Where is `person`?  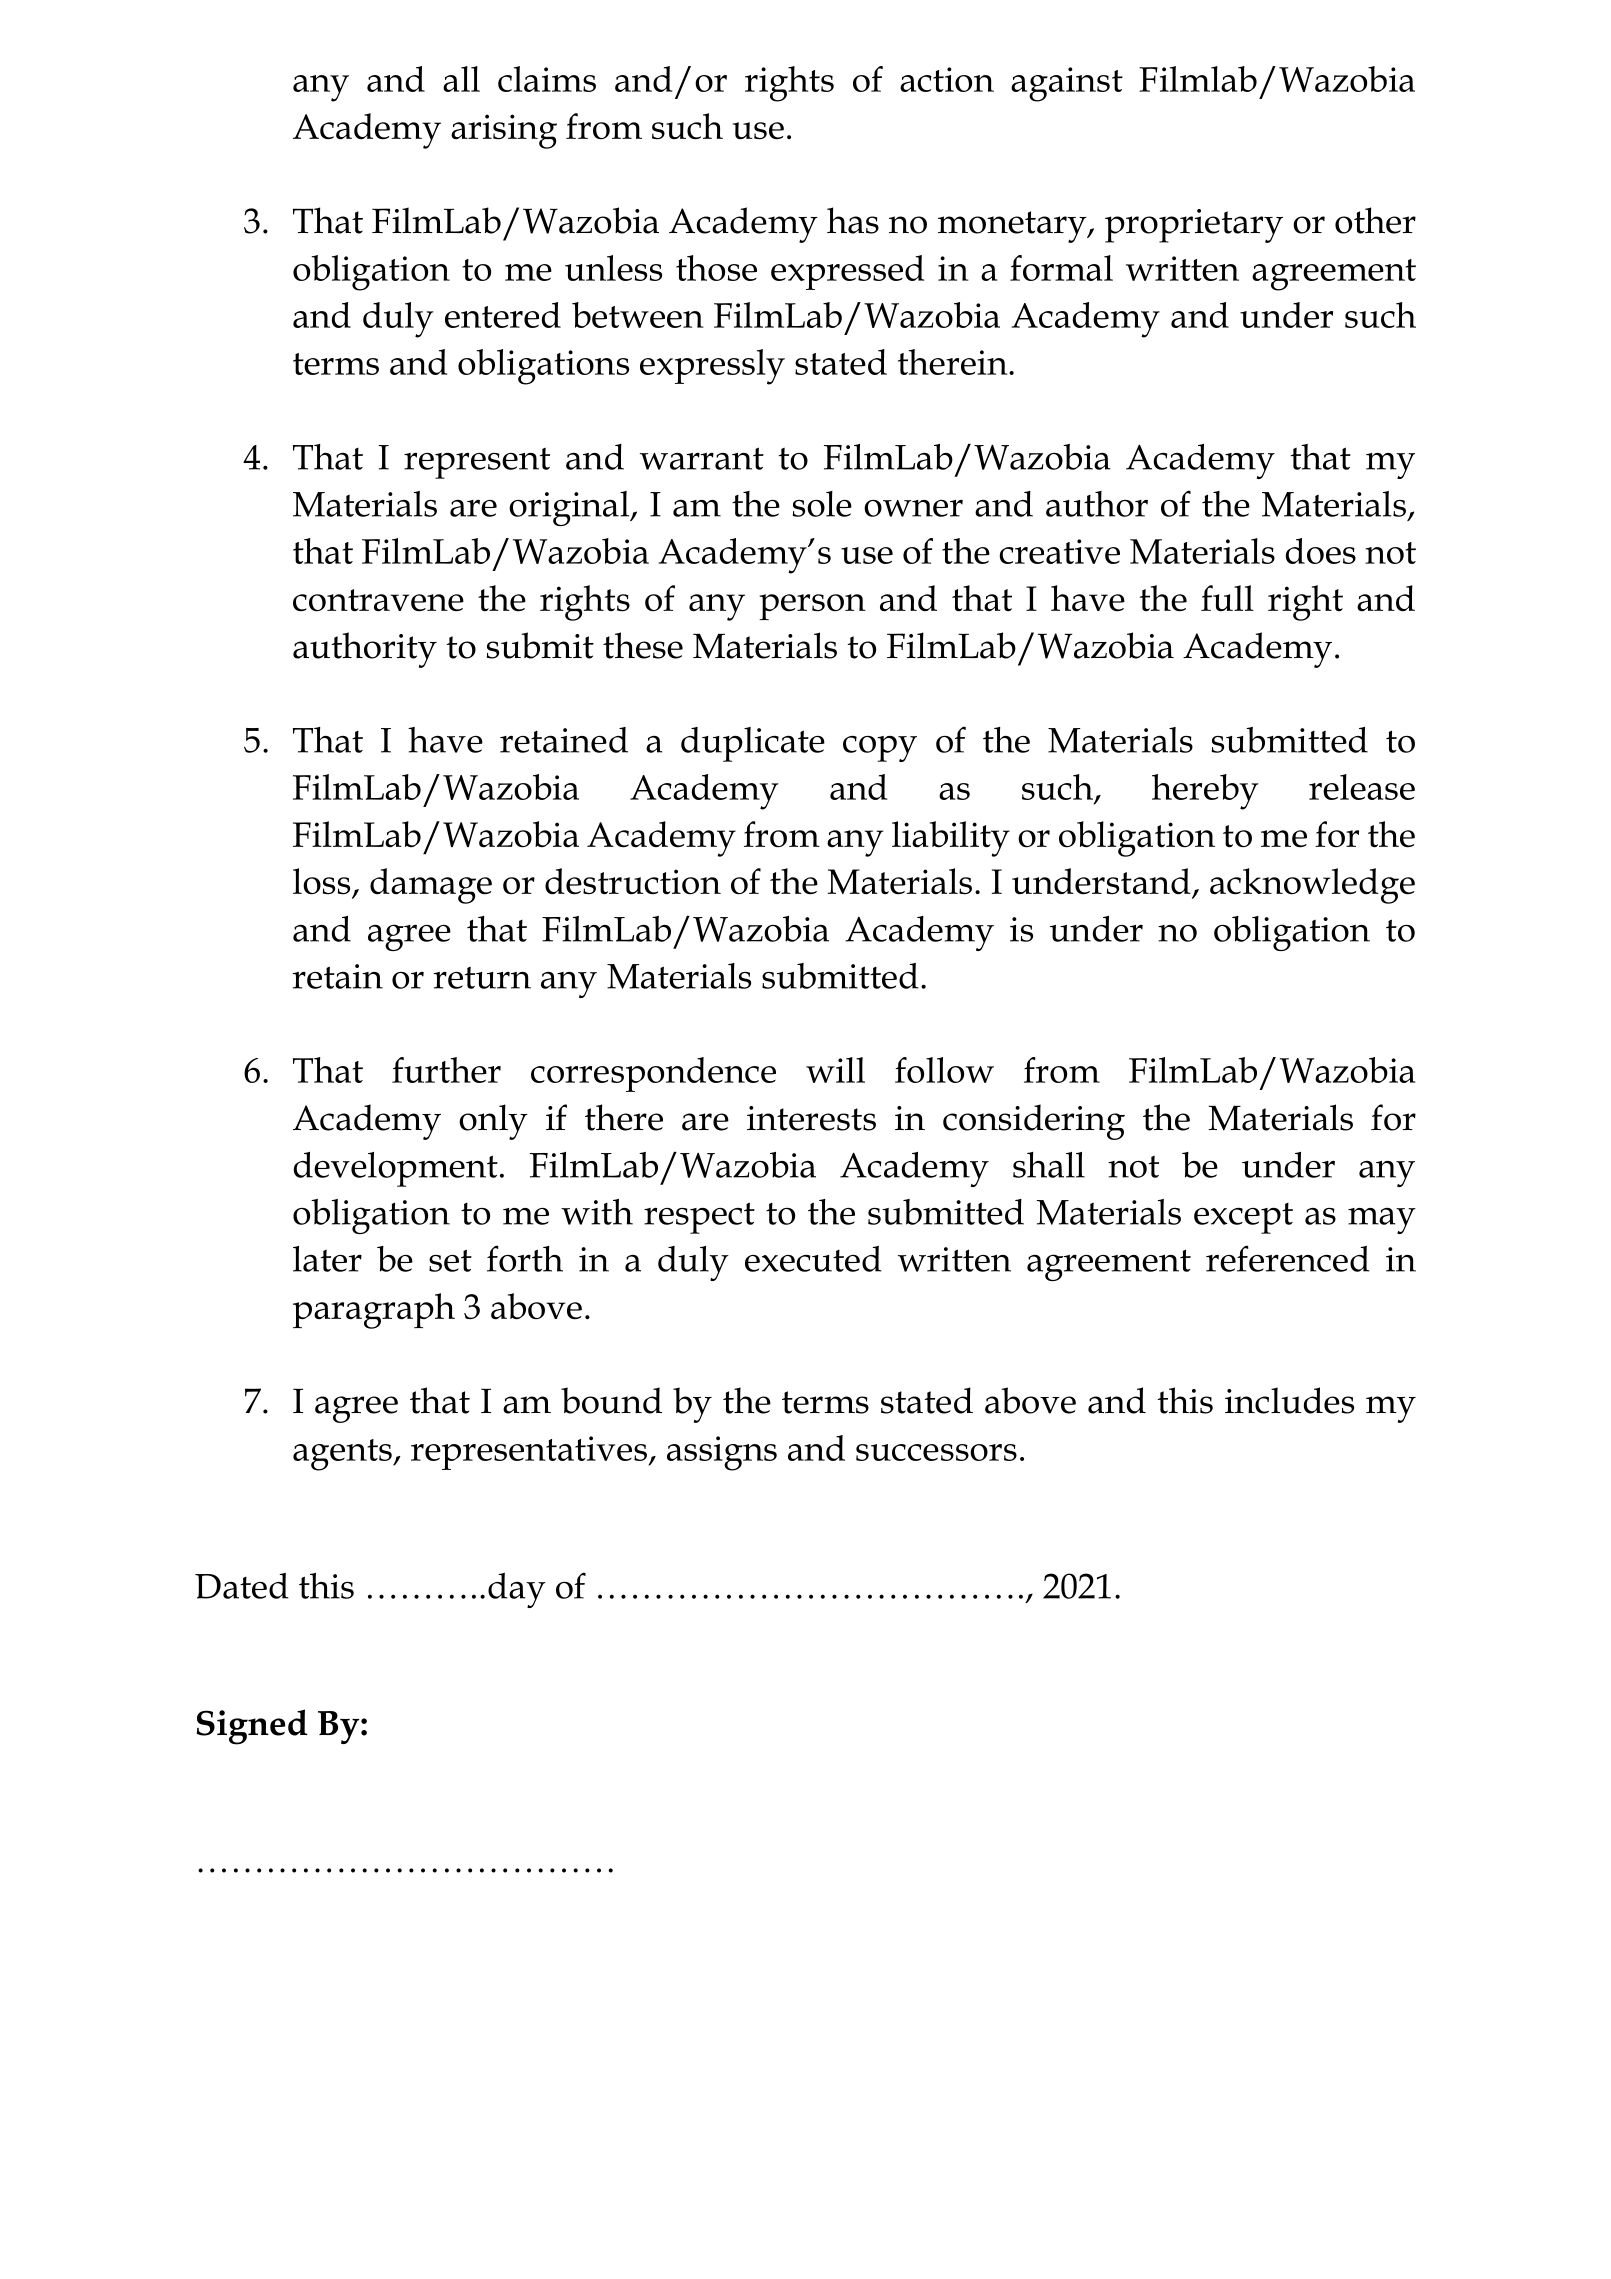 person is located at coordinates (812, 607).
